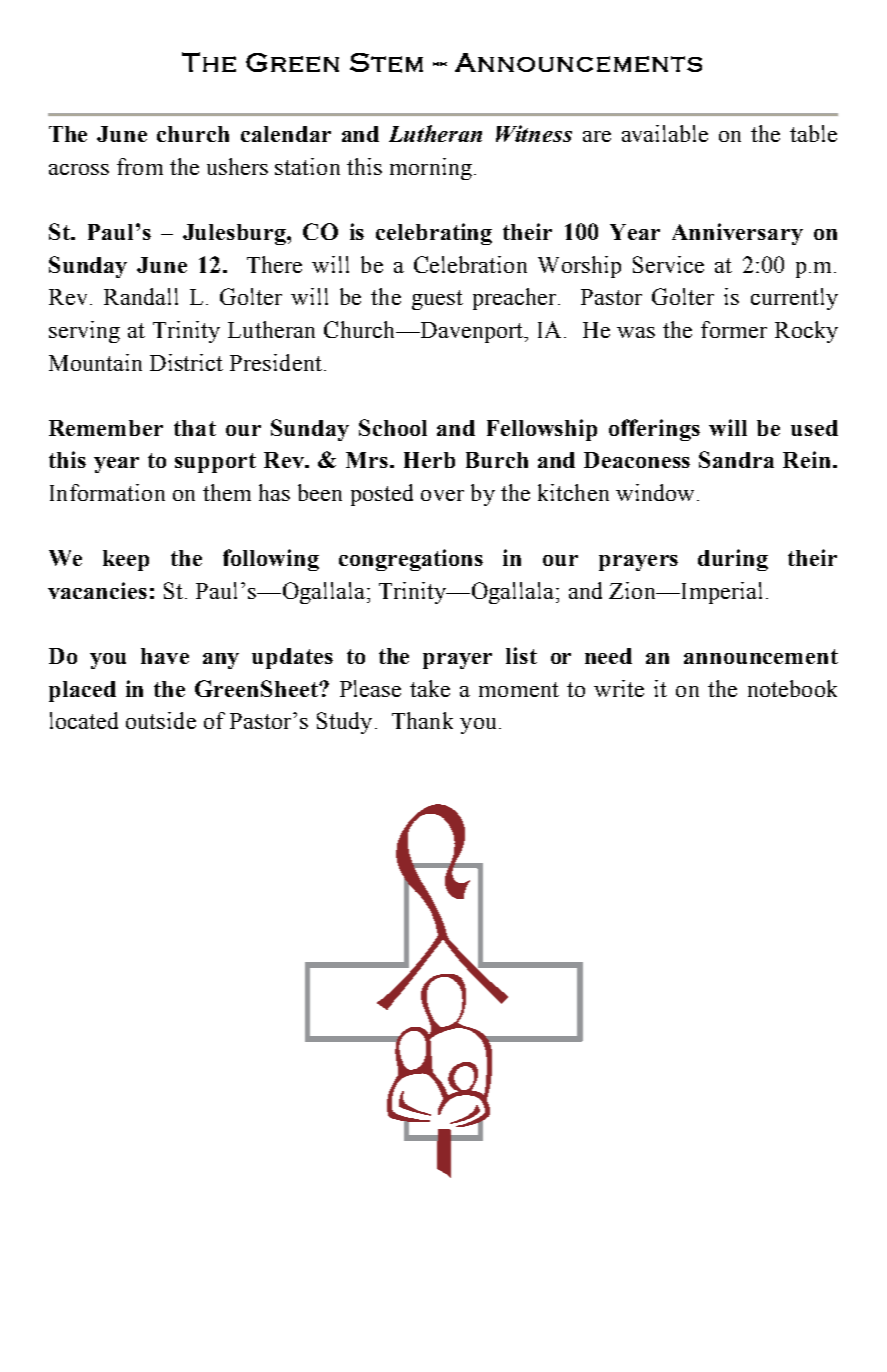 This document has height=1372, width=887. I want to click on congregations, so click(411, 560).
